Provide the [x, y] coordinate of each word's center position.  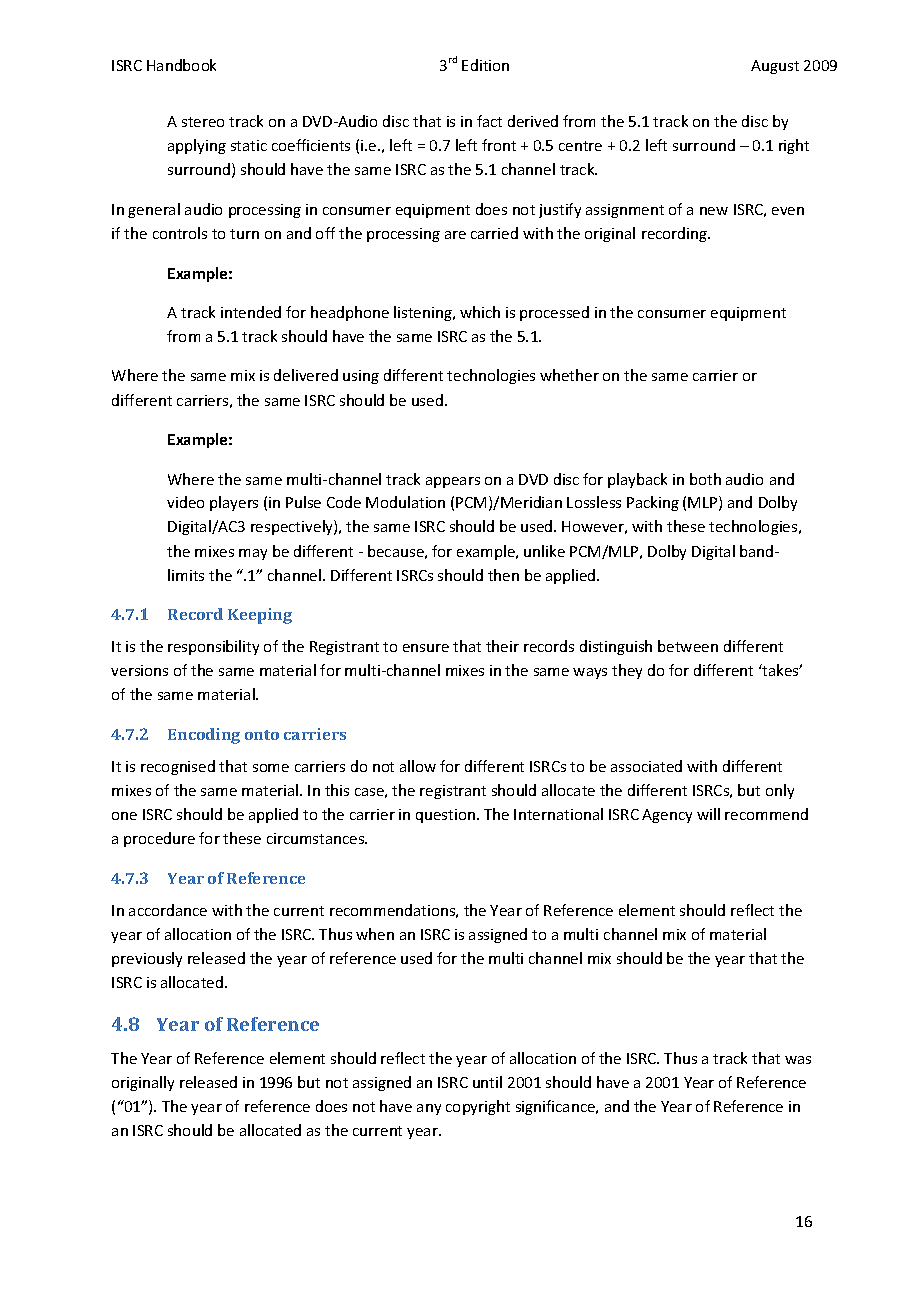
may [253, 554]
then [503, 575]
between [688, 646]
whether [569, 375]
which [480, 312]
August [775, 67]
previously [147, 959]
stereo [203, 122]
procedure [159, 839]
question [445, 816]
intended [251, 312]
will [708, 814]
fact [489, 121]
